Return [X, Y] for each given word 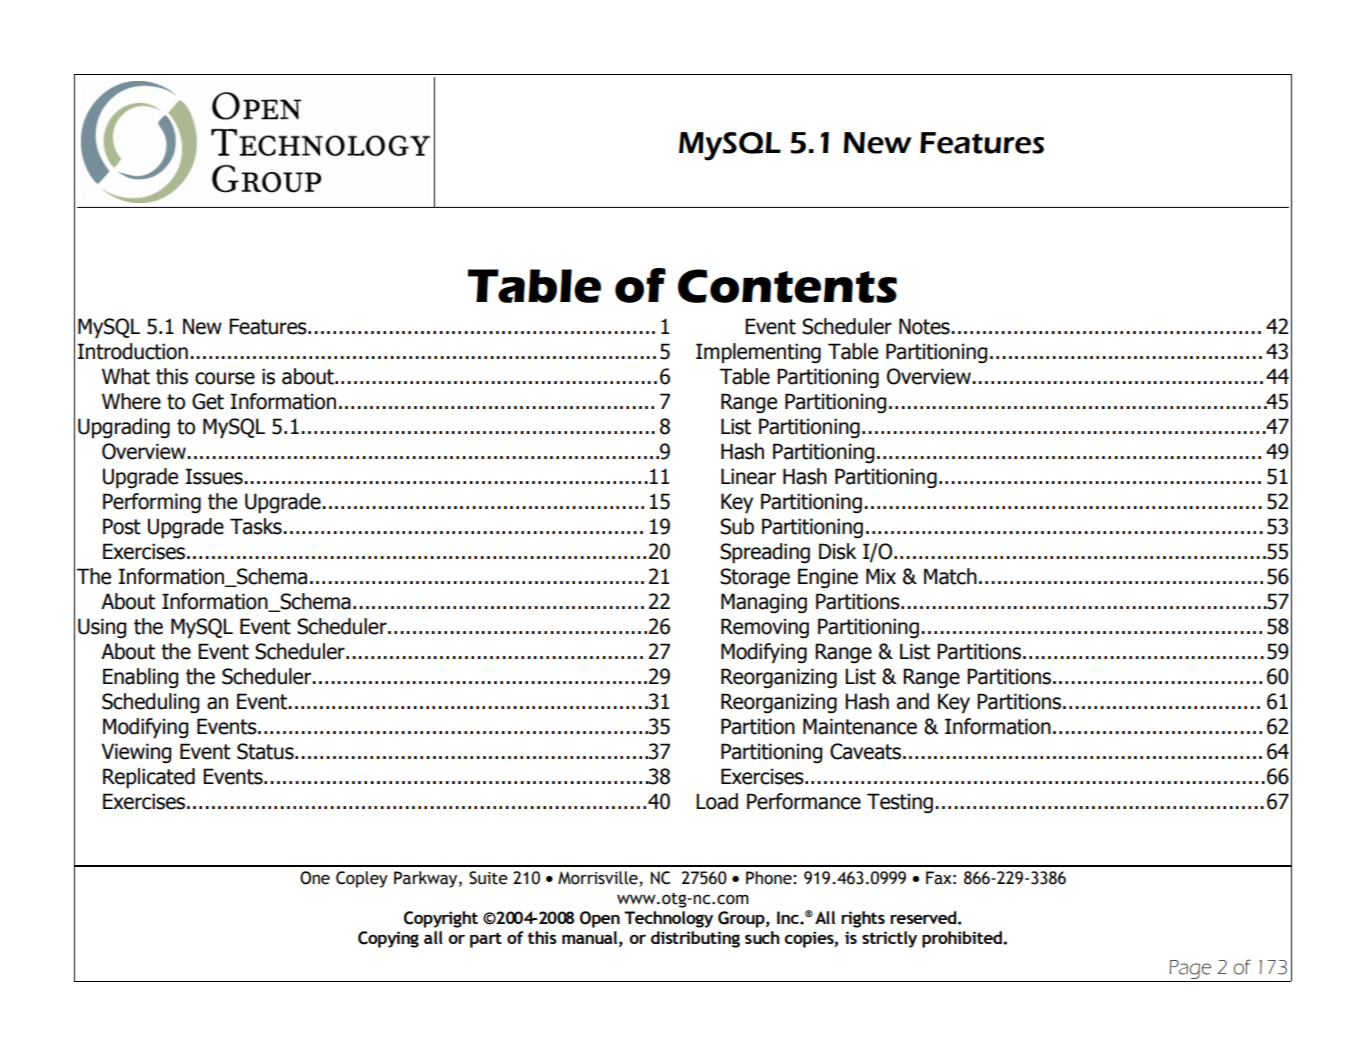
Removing [765, 628]
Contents [787, 286]
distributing [695, 939]
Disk [837, 551]
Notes [925, 326]
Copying [388, 939]
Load [717, 801]
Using [102, 628]
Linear [748, 476]
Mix [881, 576]
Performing [152, 503]
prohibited [963, 939]
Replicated [149, 778]
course [225, 378]
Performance [804, 801]
